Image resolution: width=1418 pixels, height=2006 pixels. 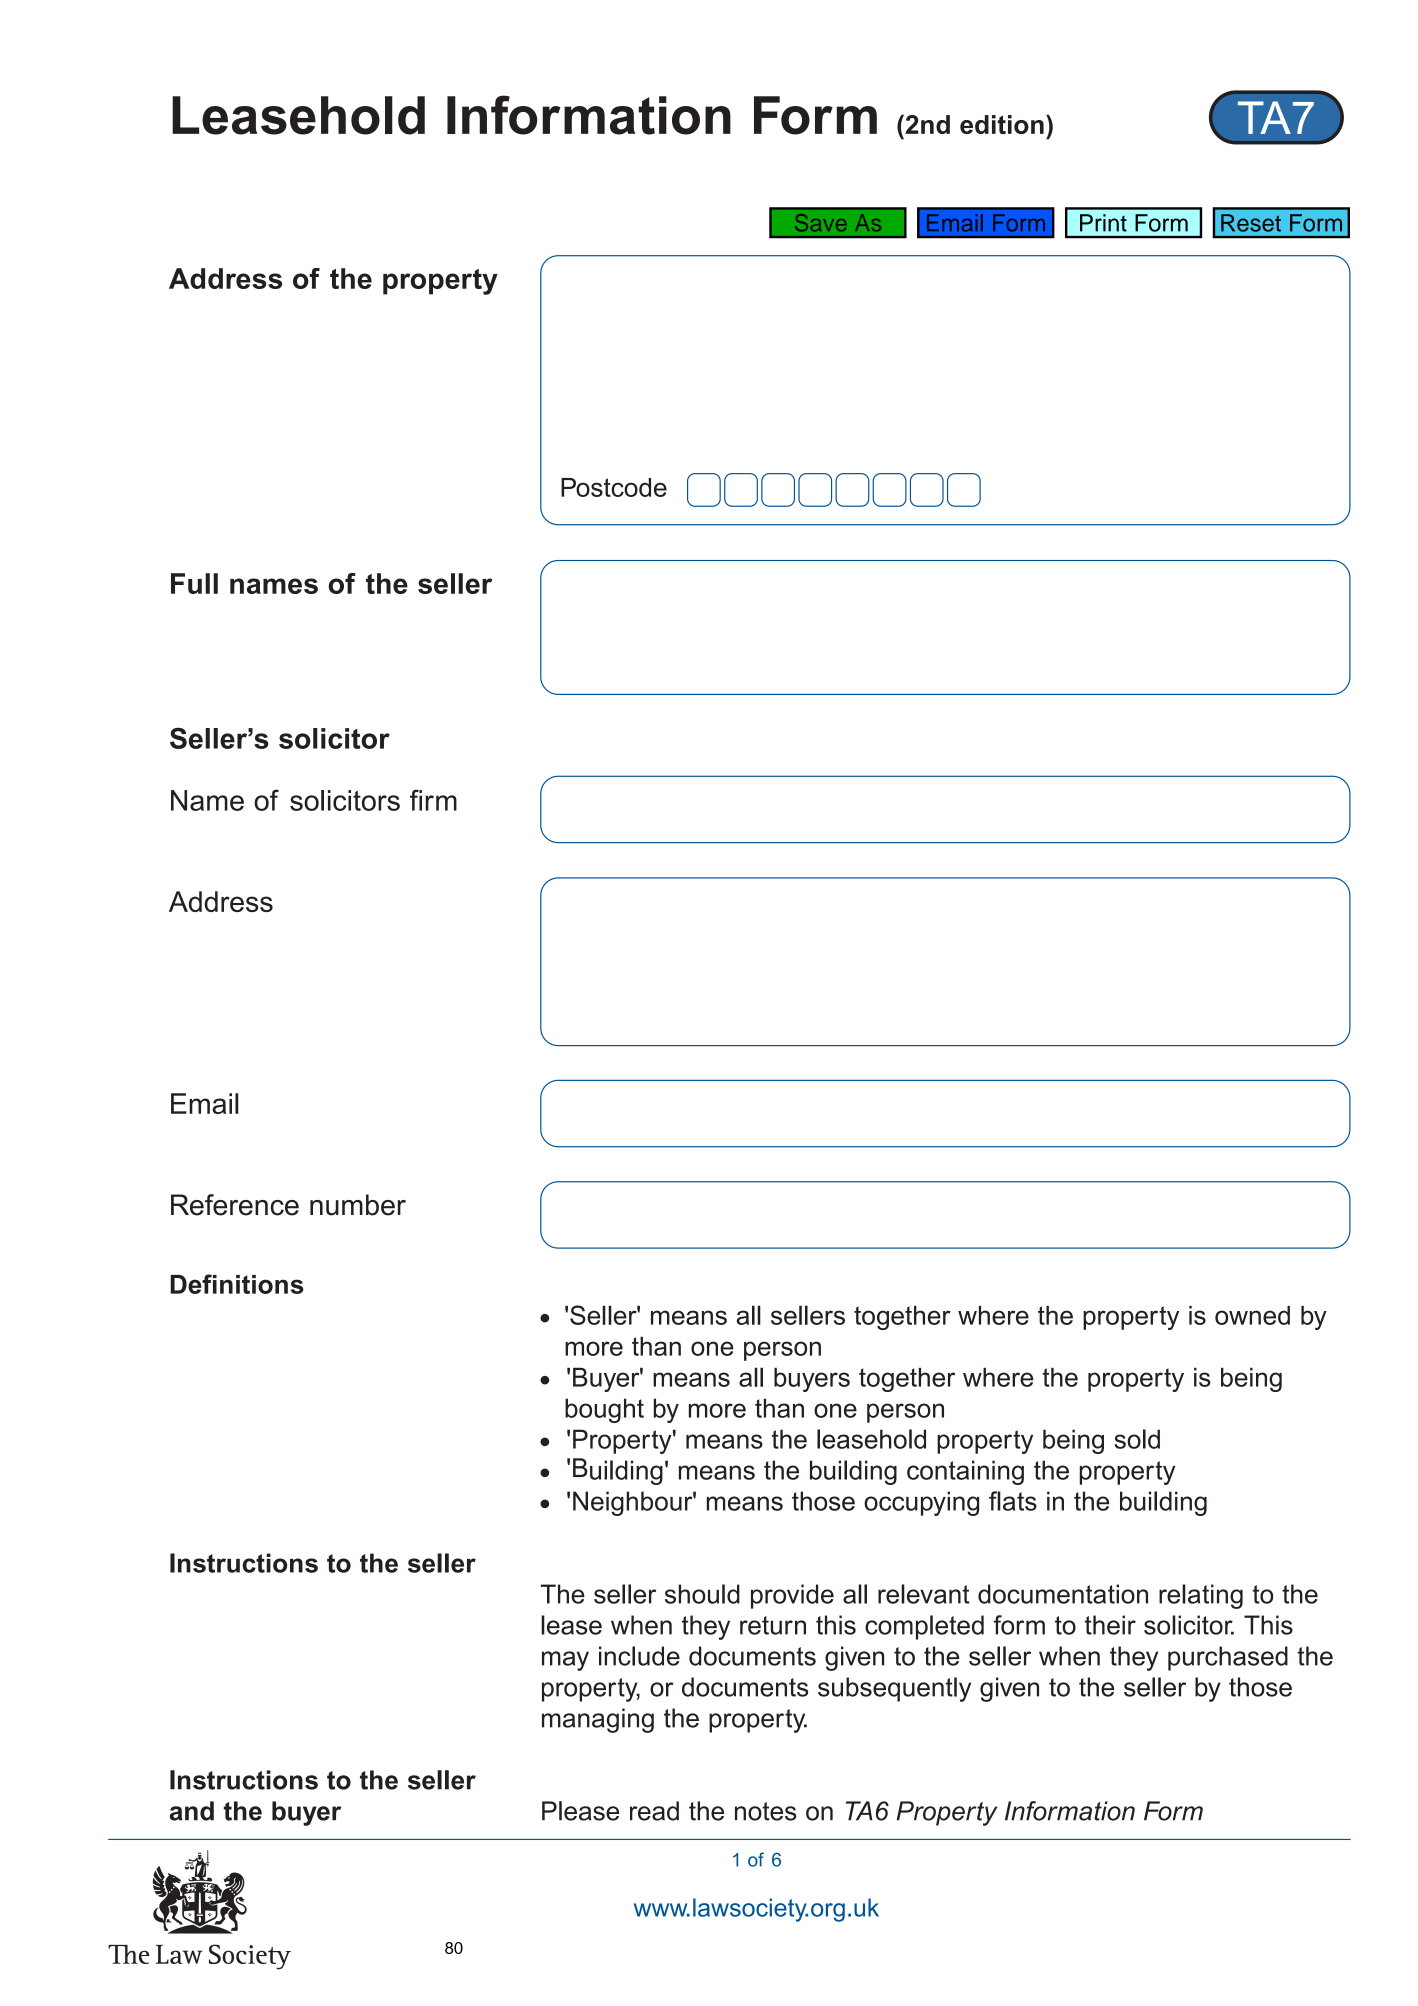 I want to click on may, so click(x=565, y=1661).
